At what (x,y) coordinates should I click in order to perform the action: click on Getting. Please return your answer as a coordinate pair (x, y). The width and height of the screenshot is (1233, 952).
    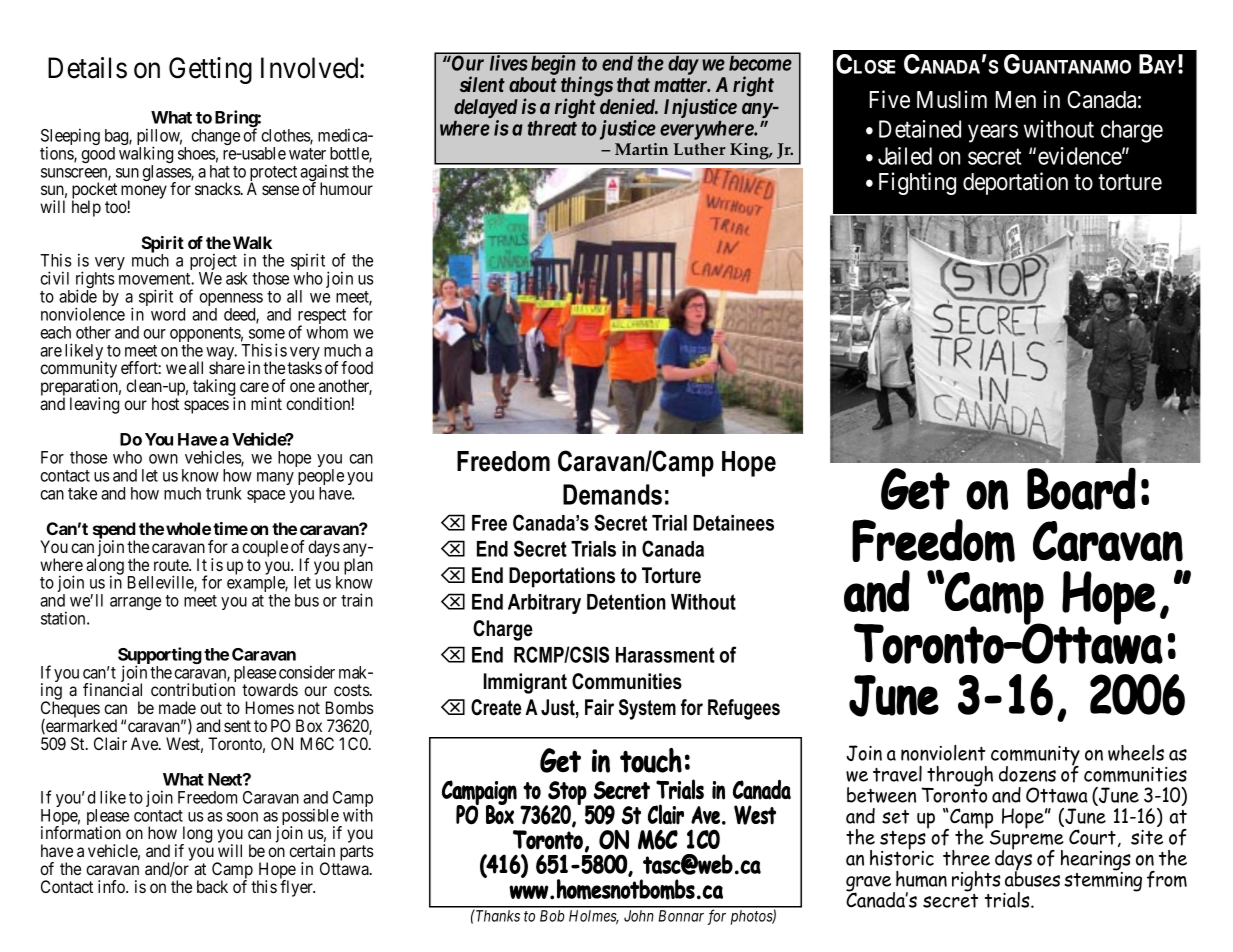
    Looking at the image, I should click on (210, 70).
